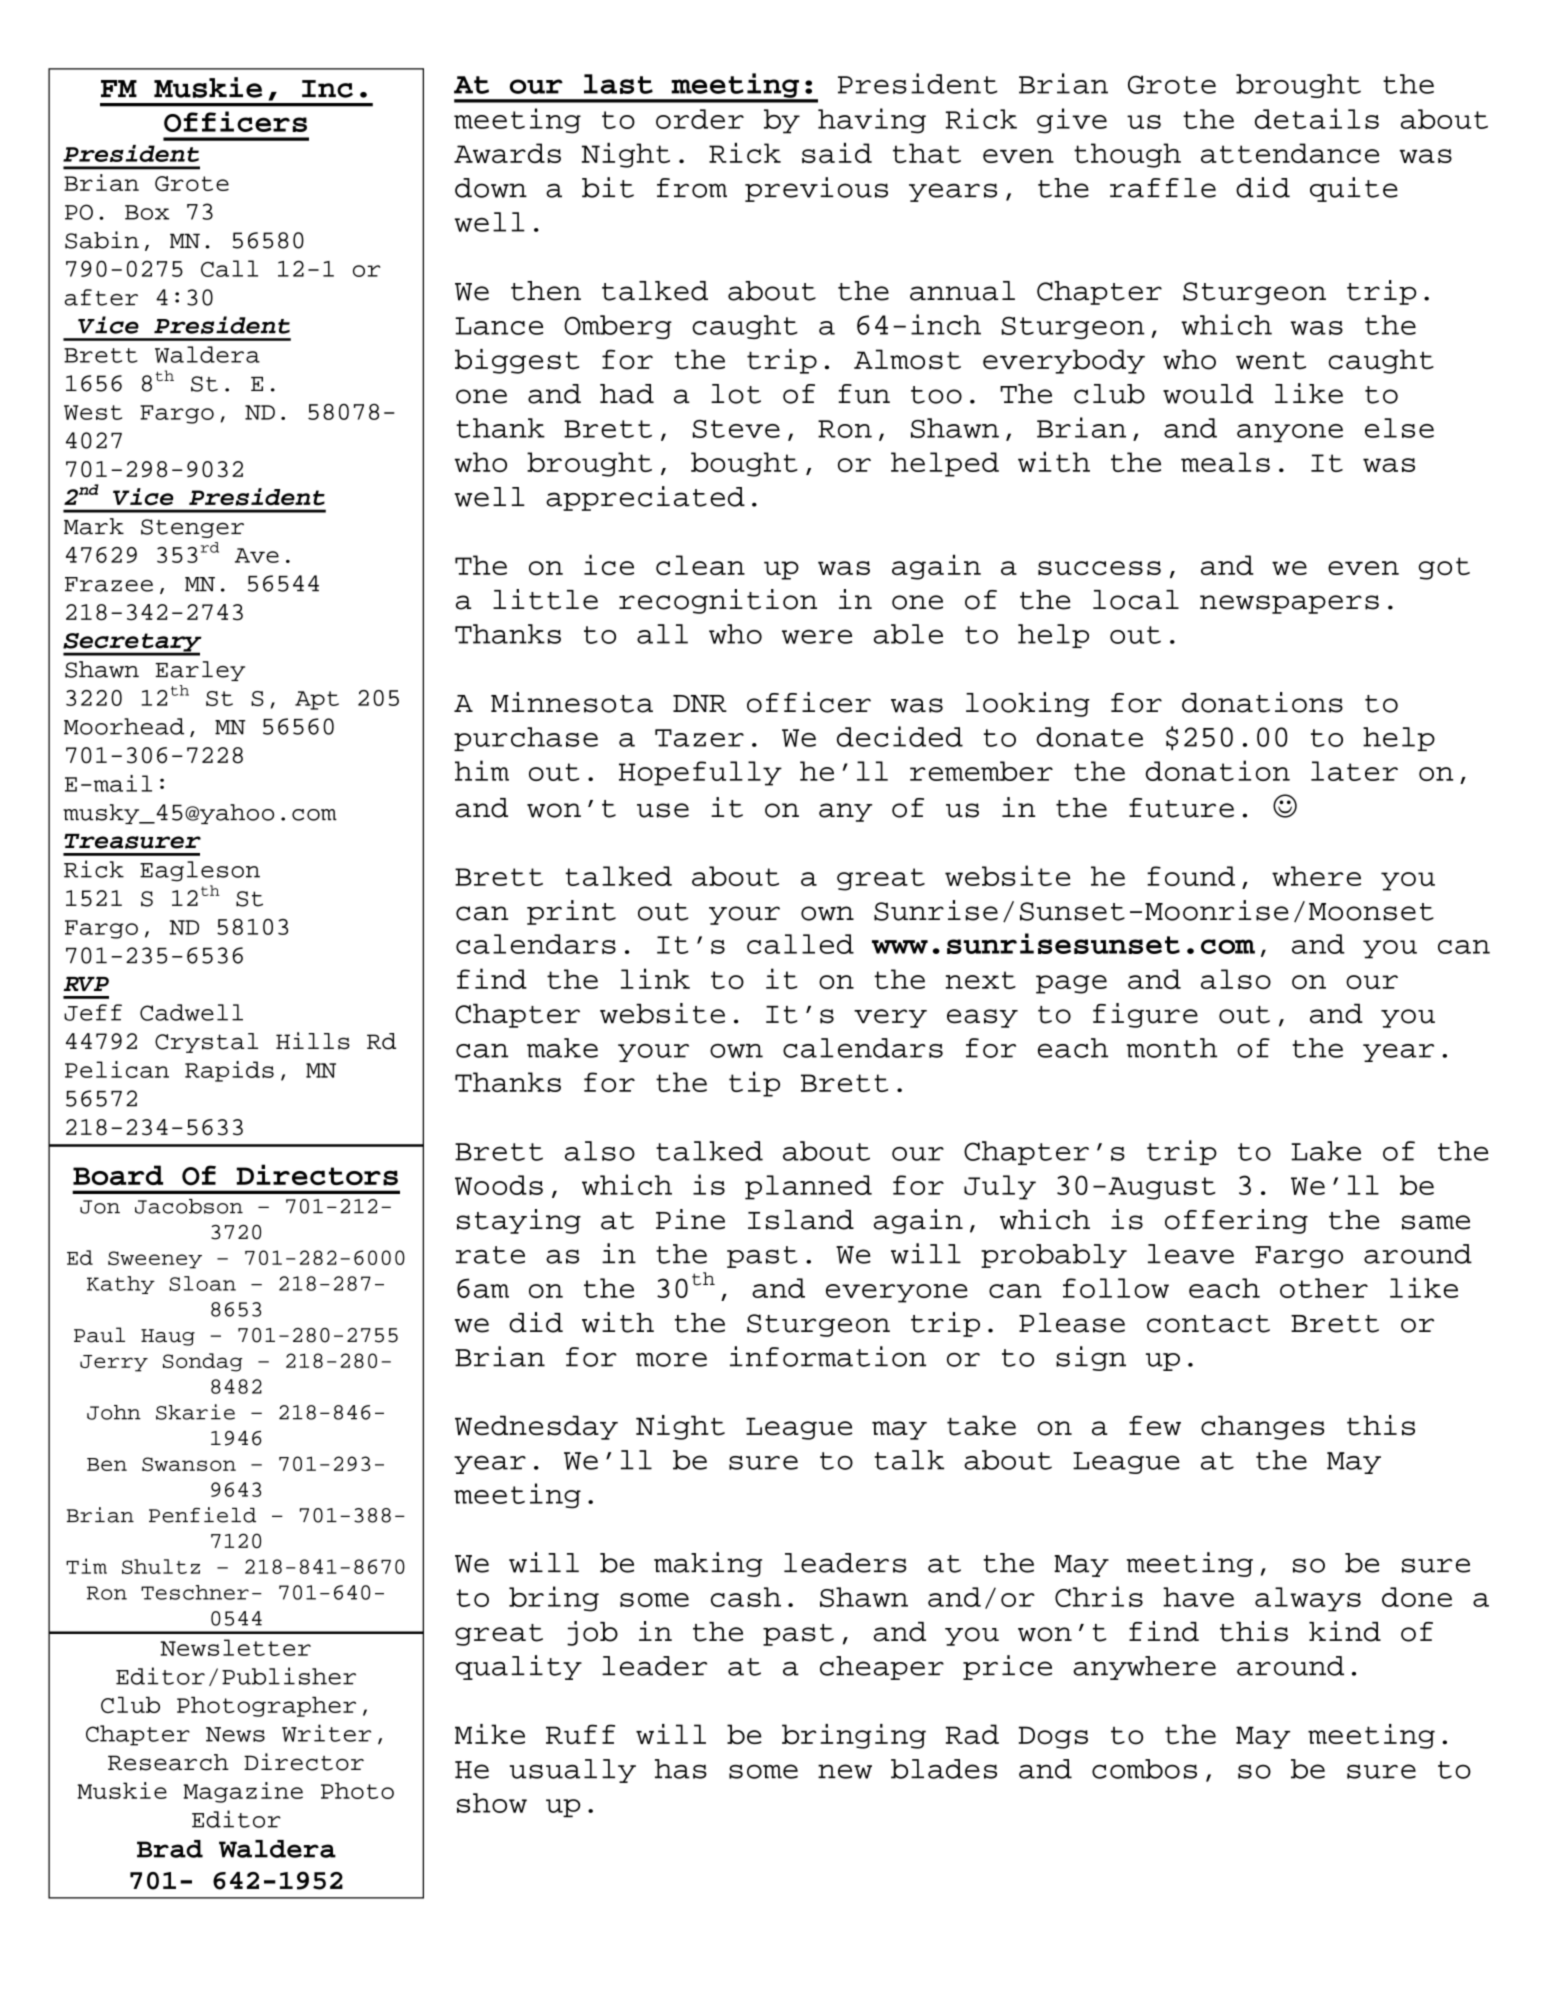 The height and width of the screenshot is (2000, 1545). Describe the element at coordinates (944, 1769) in the screenshot. I see `blades` at that location.
